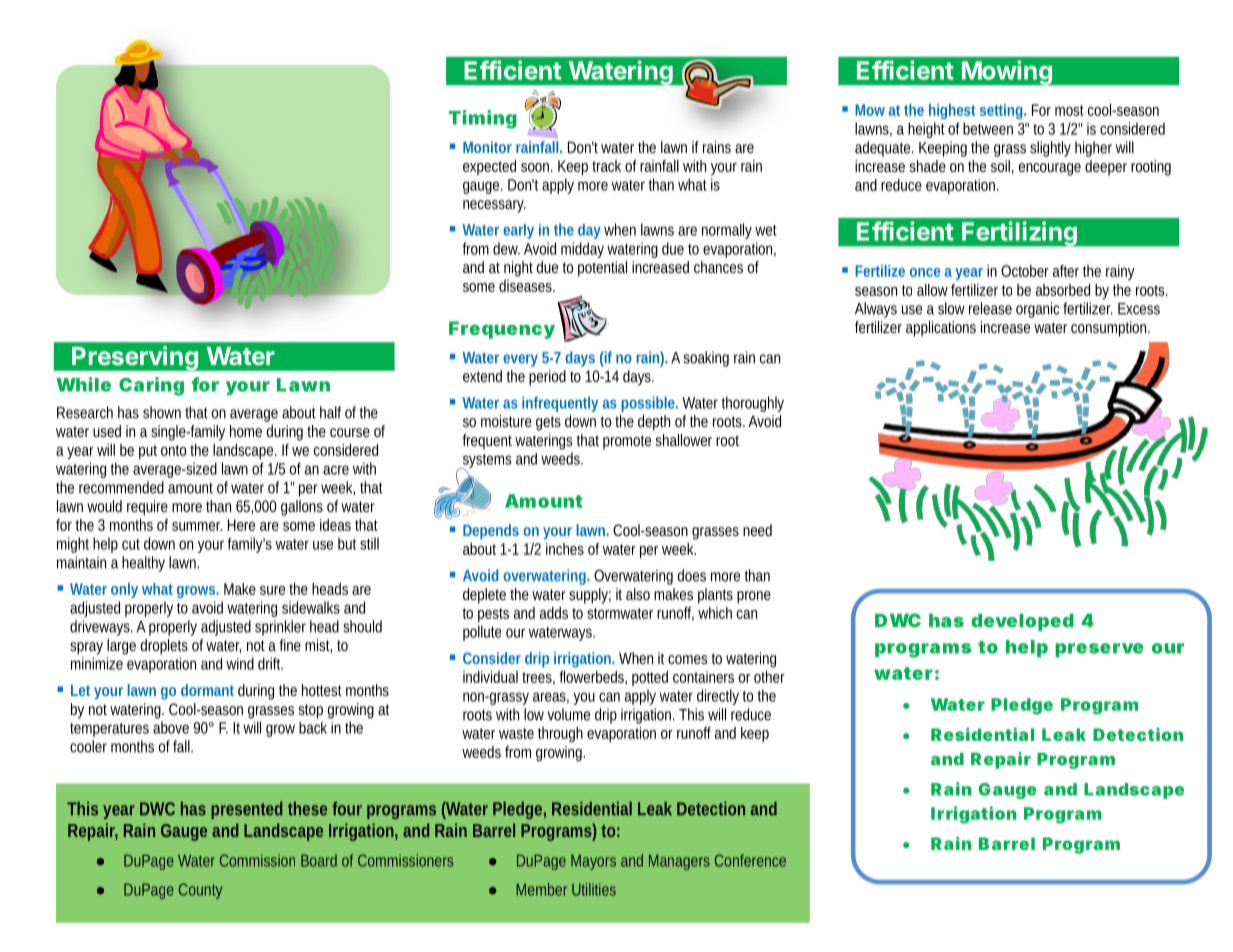  What do you see at coordinates (200, 891) in the image?
I see `County` at bounding box center [200, 891].
